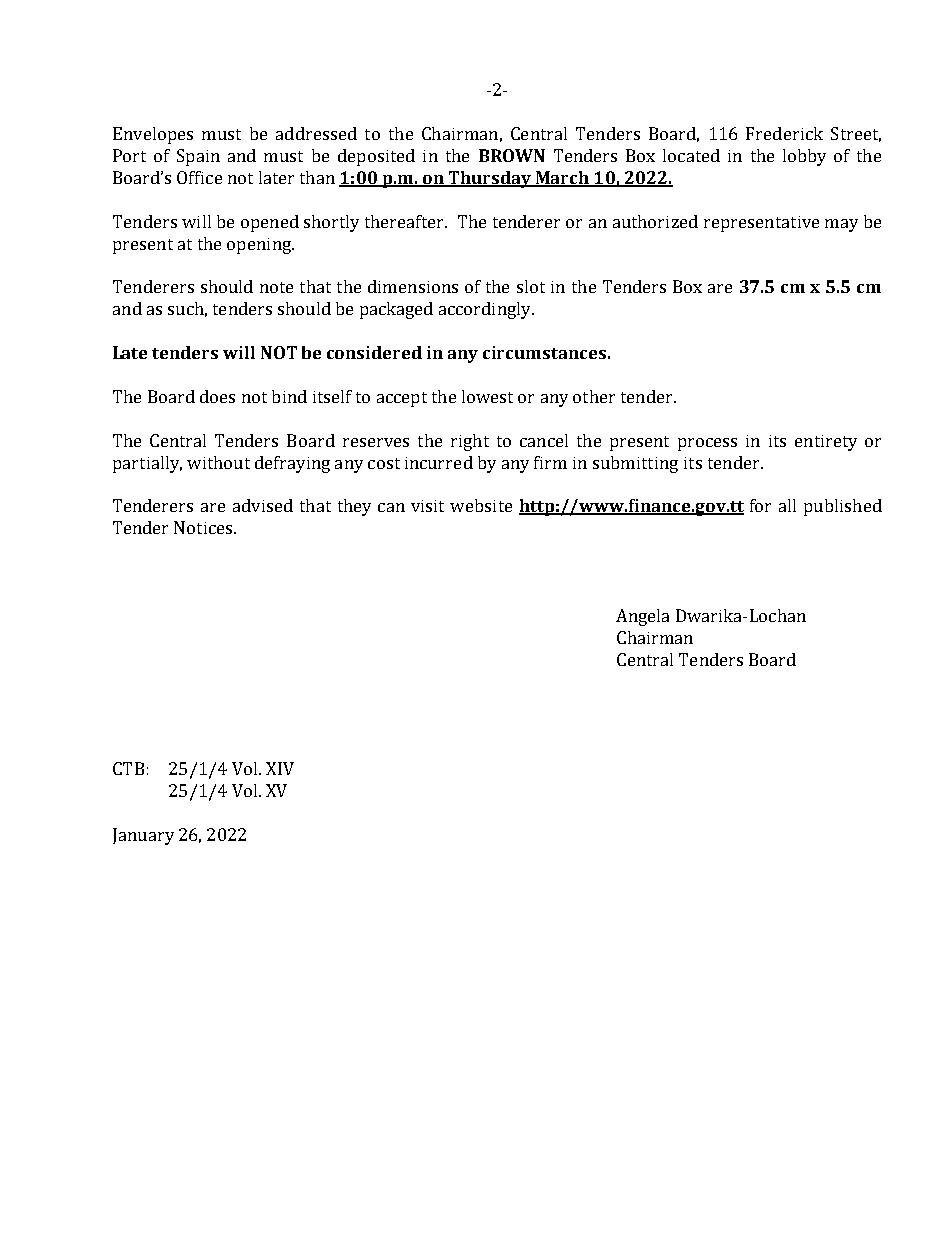  I want to click on Notices, so click(204, 527).
